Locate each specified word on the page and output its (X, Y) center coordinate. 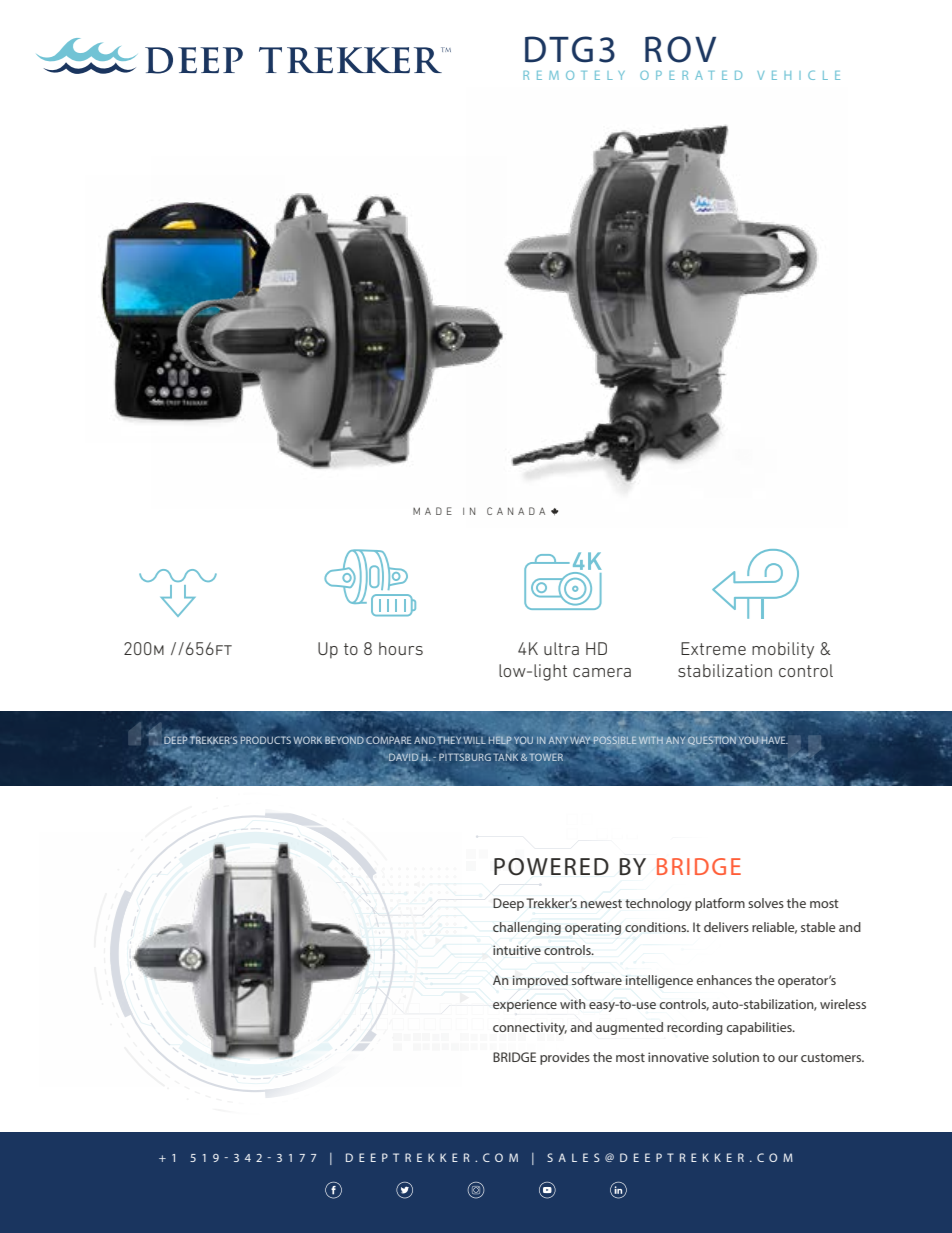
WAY (580, 740)
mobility (783, 650)
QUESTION (712, 742)
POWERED (551, 867)
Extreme (713, 648)
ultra (561, 648)
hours (401, 648)
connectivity (530, 1028)
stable (818, 927)
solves (766, 903)
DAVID (403, 757)
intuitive (517, 950)
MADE (432, 511)
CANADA (516, 511)
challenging (527, 928)
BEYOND (344, 740)
